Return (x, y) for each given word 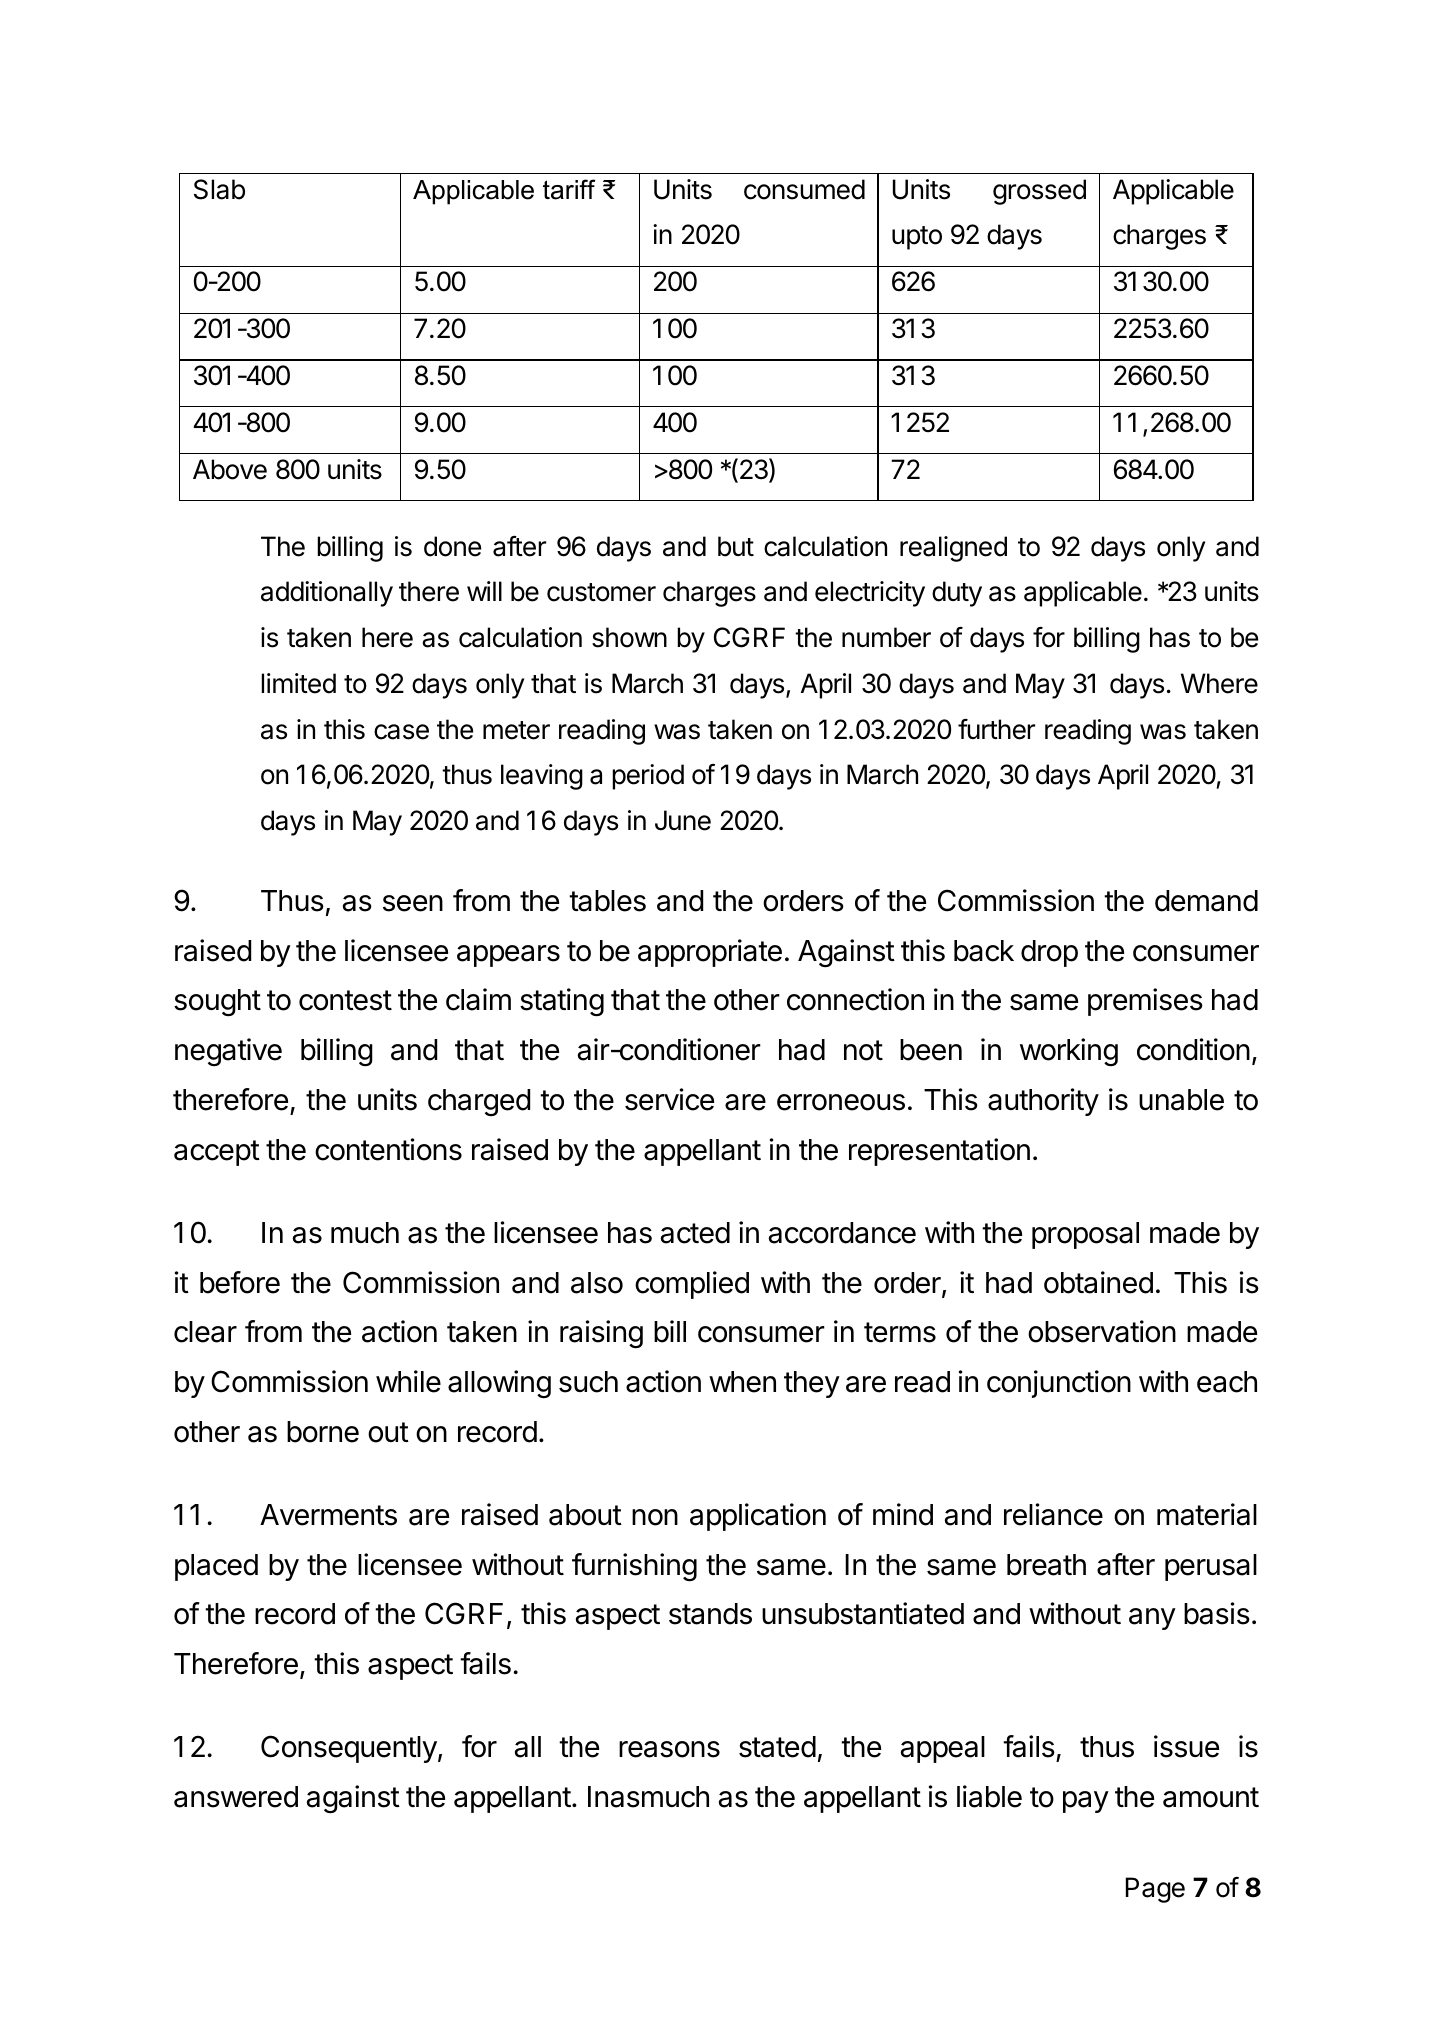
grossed (1039, 192)
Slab (219, 189)
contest (345, 1000)
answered (236, 1797)
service (669, 1099)
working (1069, 1052)
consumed (804, 189)
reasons (669, 1749)
